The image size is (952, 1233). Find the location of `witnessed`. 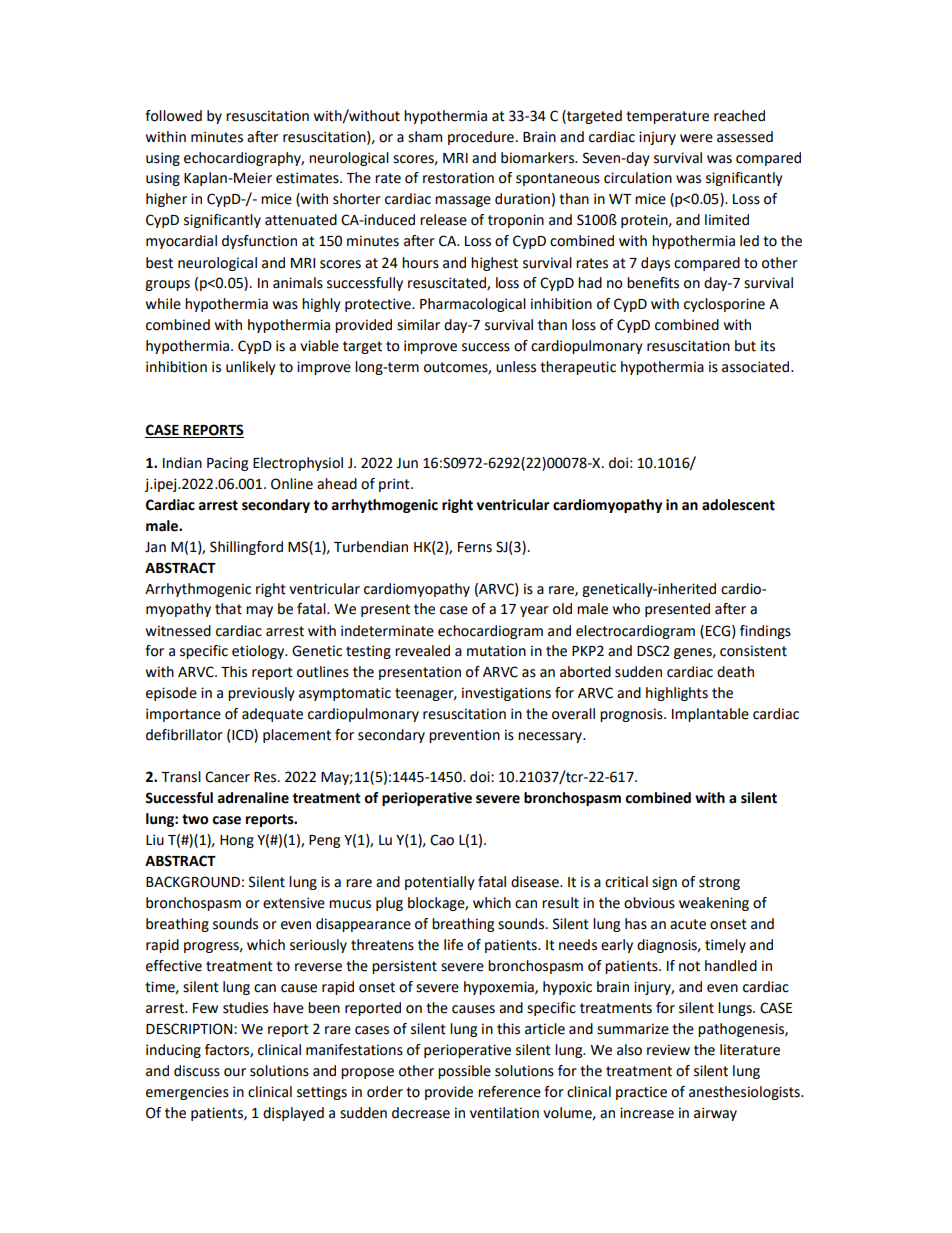

witnessed is located at coordinates (178, 631).
